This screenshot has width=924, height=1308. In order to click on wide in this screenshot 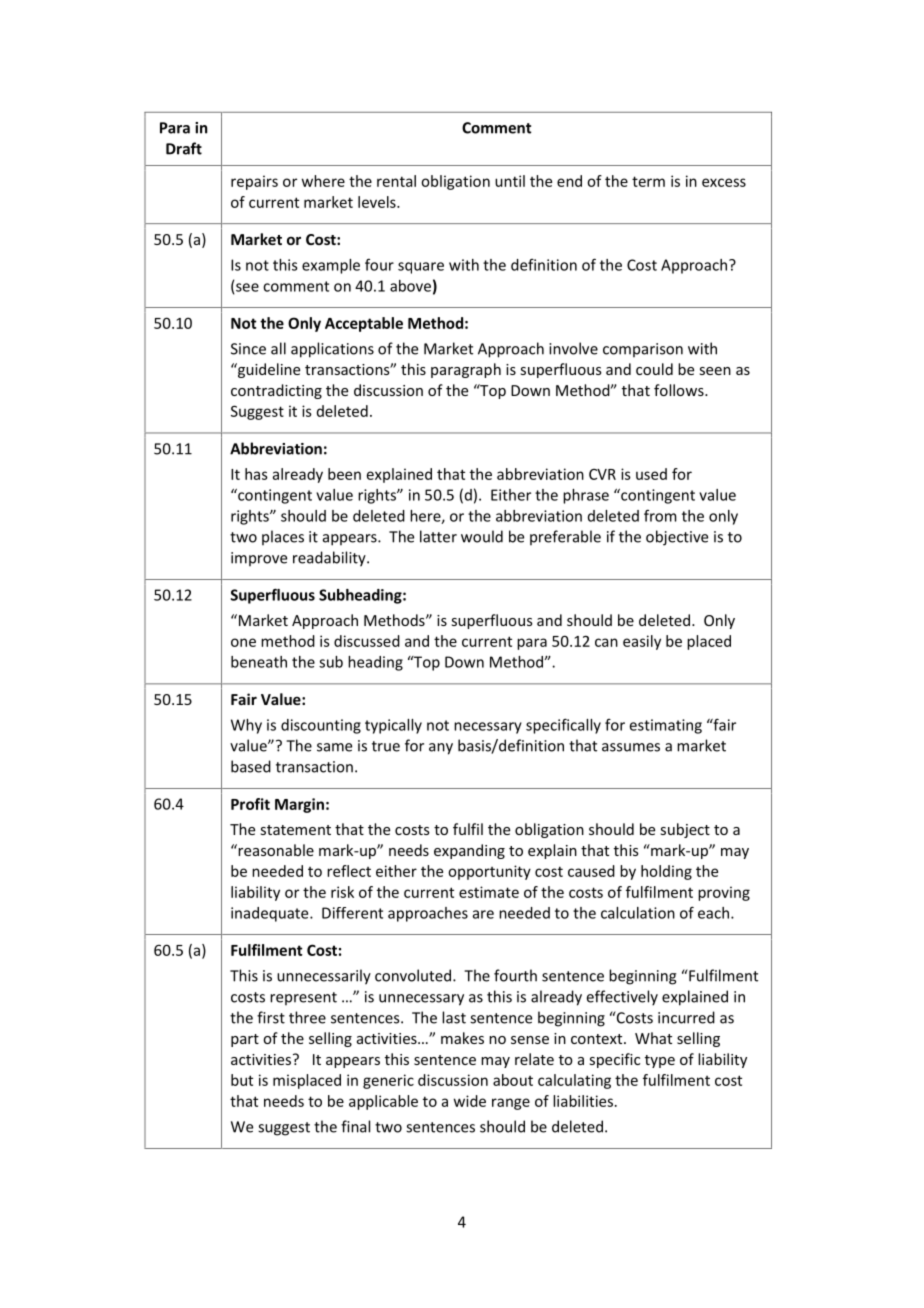, I will do `click(470, 1101)`.
